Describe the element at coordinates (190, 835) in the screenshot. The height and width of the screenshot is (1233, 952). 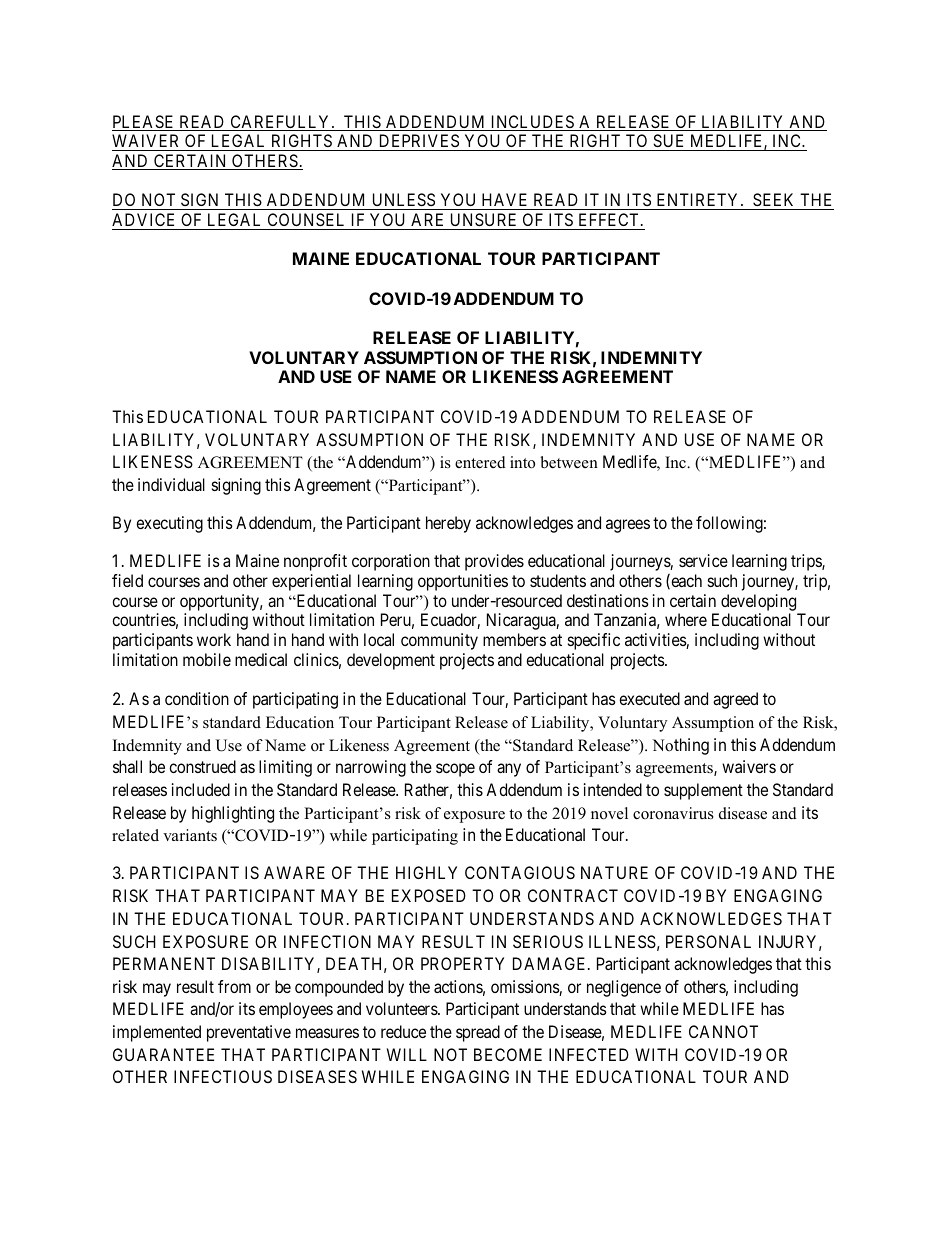
I see `variants` at that location.
